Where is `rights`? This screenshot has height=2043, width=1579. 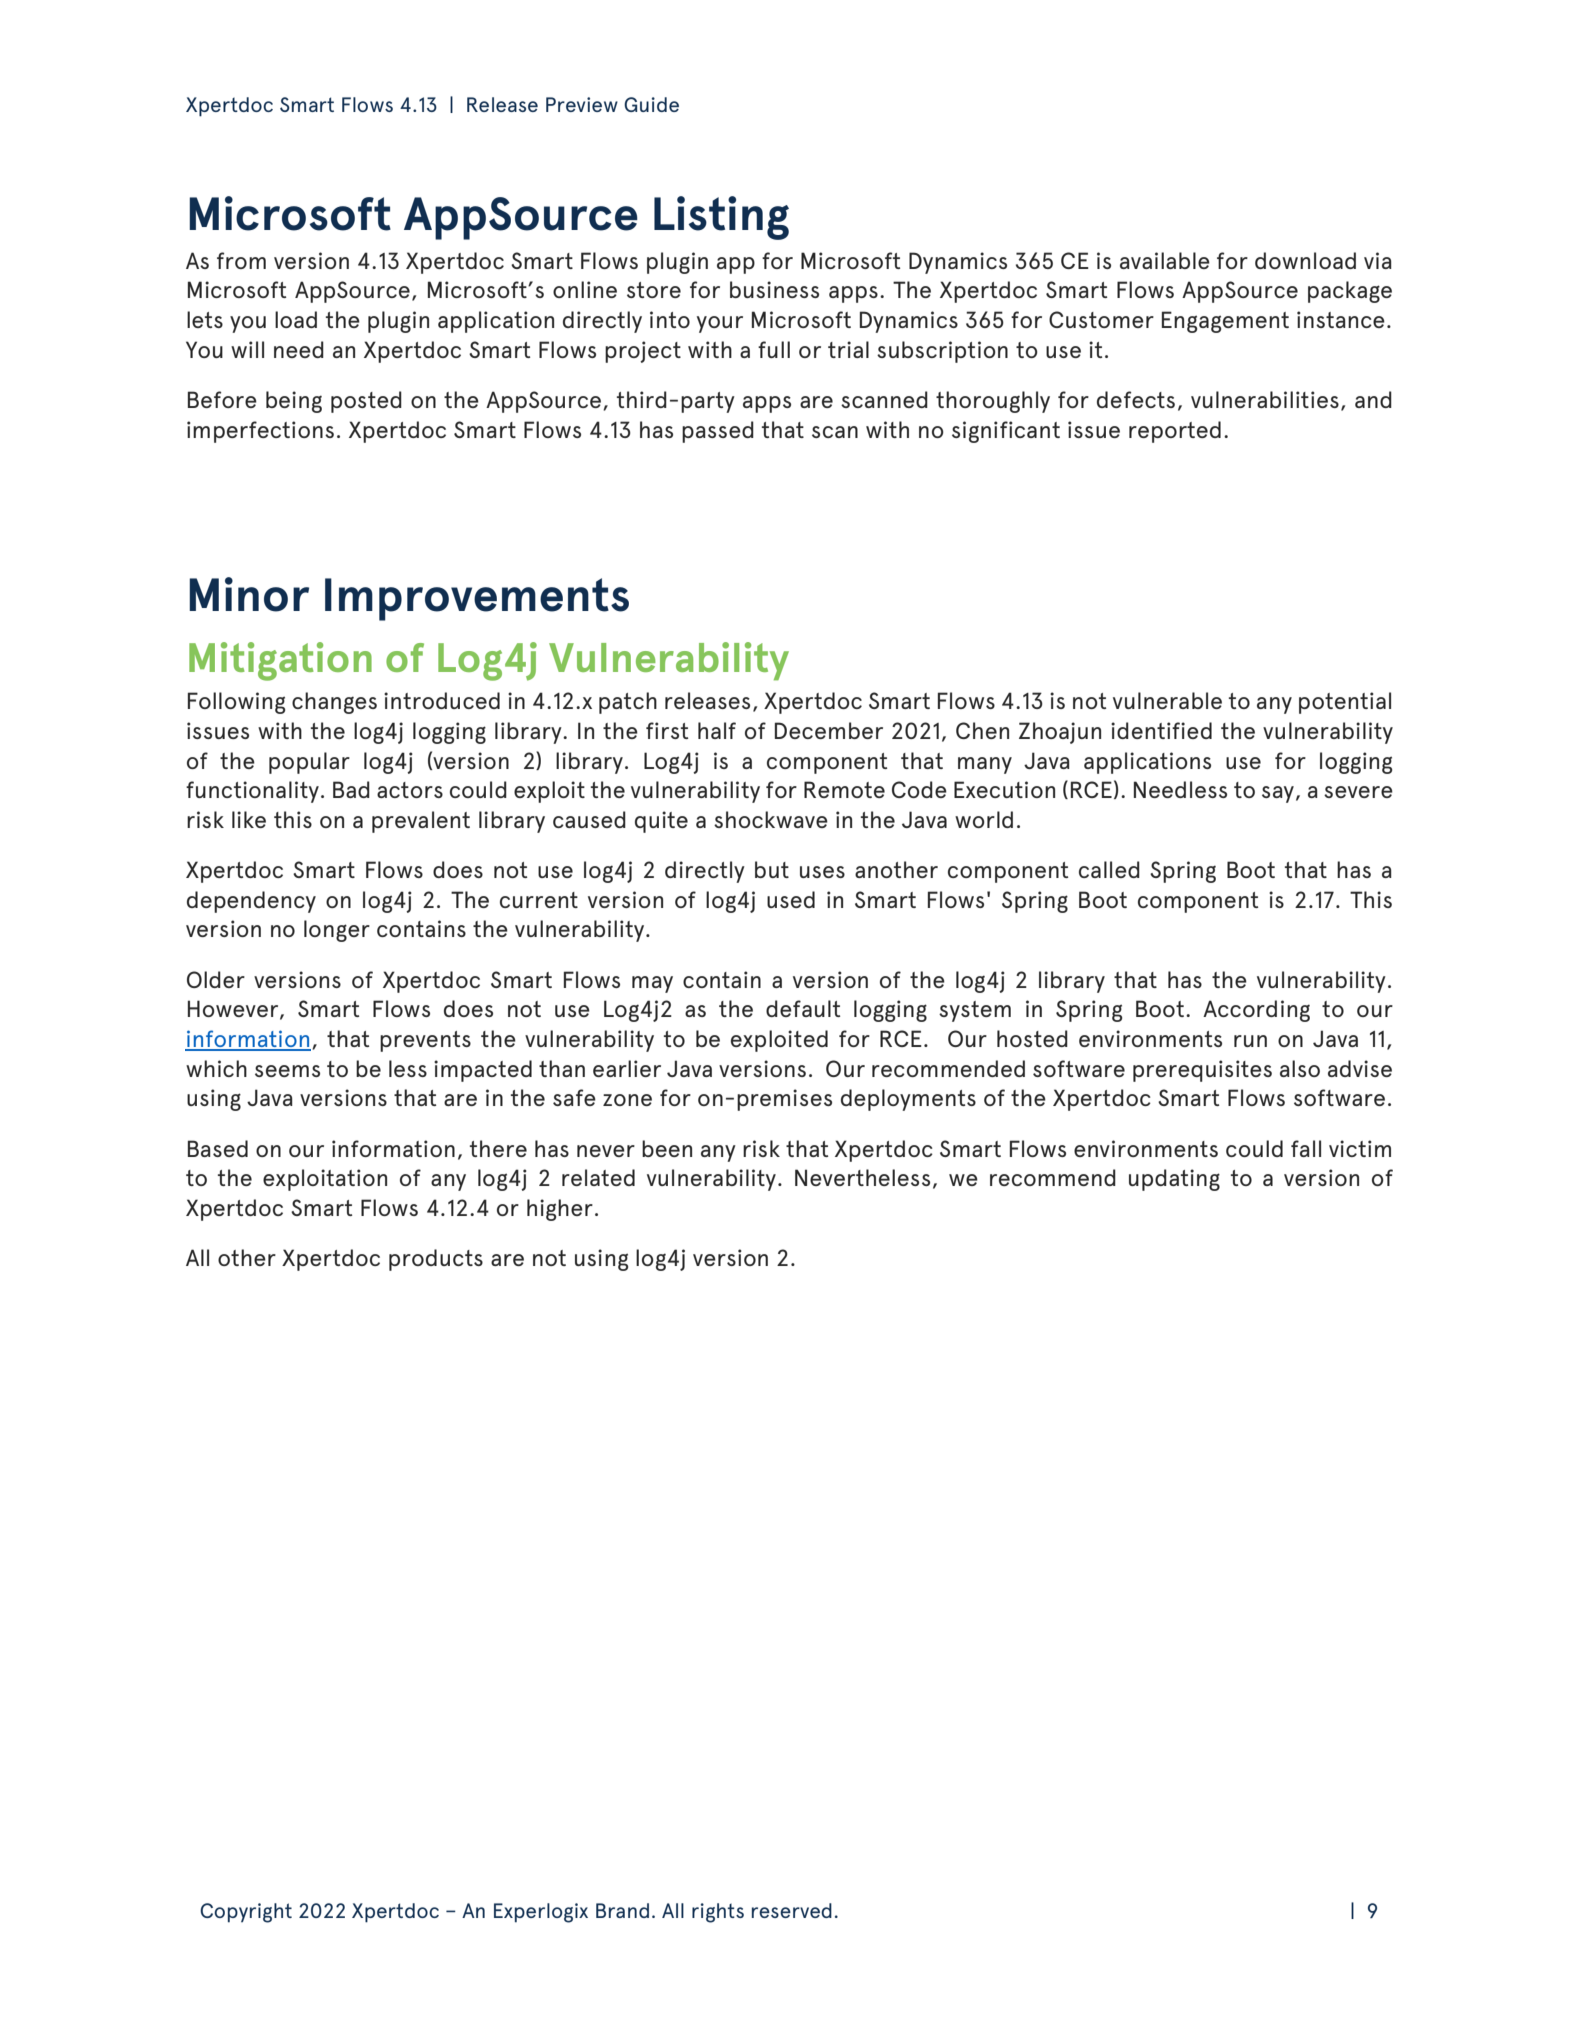
rights is located at coordinates (718, 1913).
